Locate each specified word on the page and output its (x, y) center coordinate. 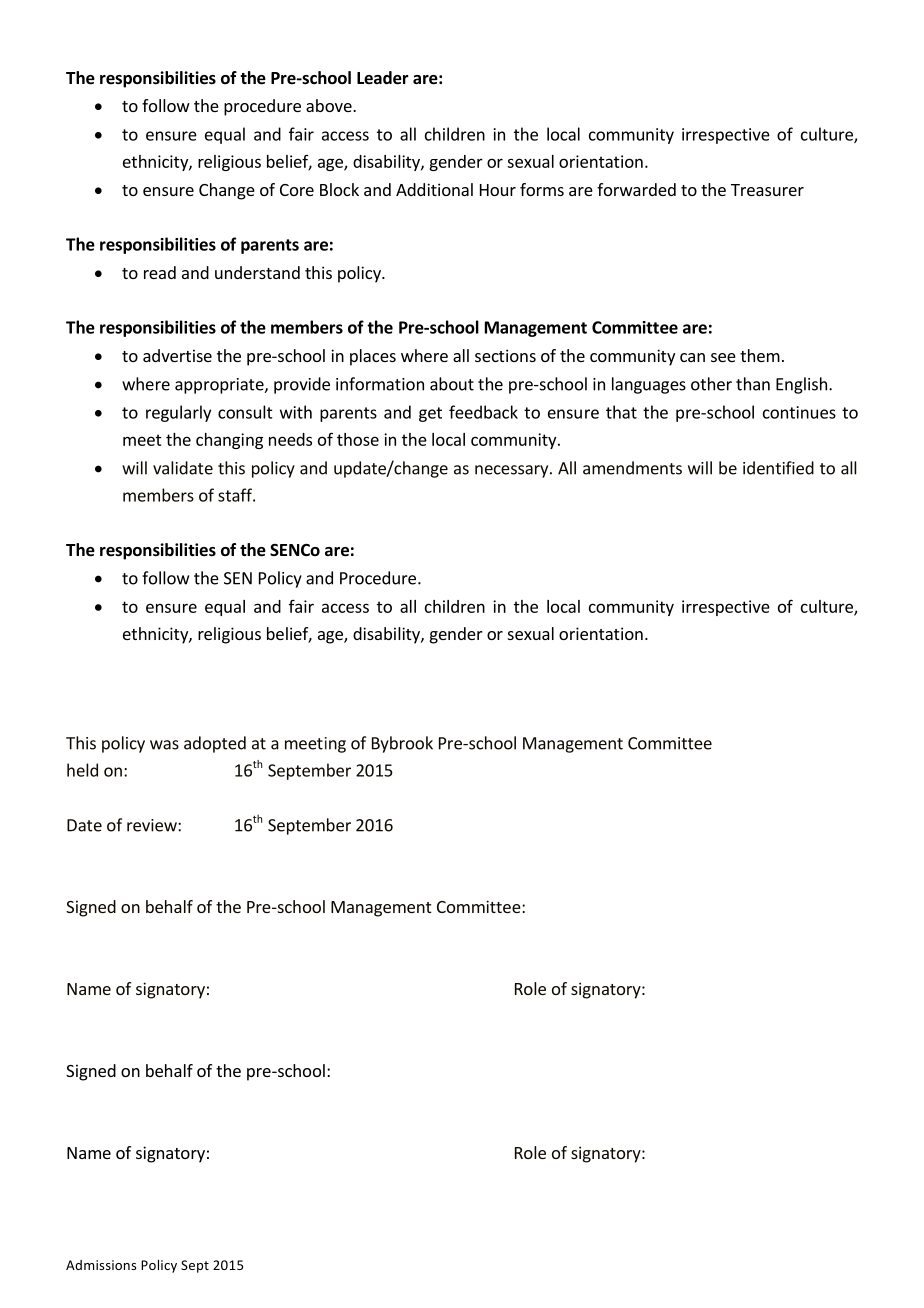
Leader (383, 78)
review (153, 825)
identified (778, 468)
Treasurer (767, 190)
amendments (632, 468)
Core (297, 190)
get (430, 414)
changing (229, 441)
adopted (215, 744)
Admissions (101, 1265)
